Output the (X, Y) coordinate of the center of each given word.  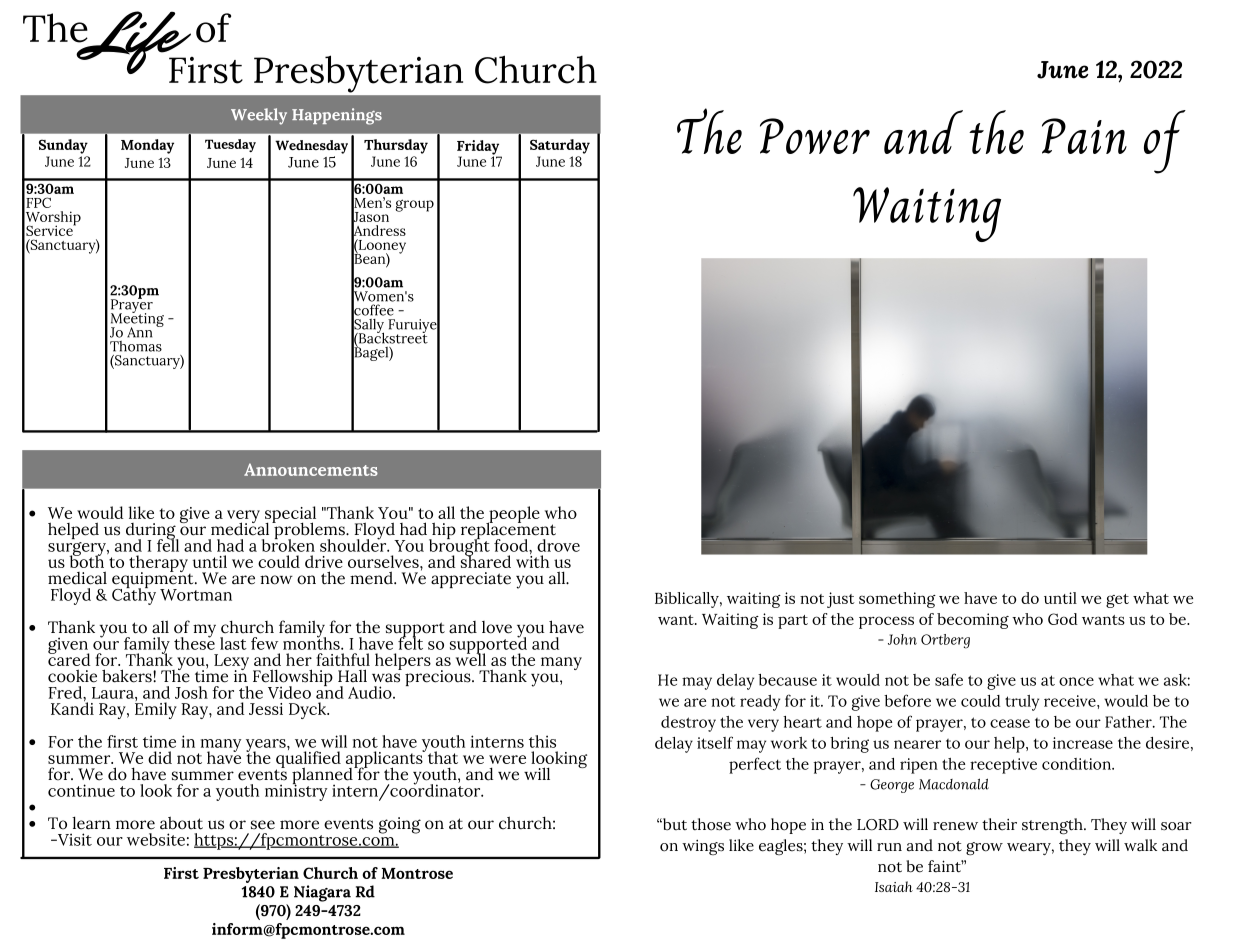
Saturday (560, 146)
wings (703, 847)
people (513, 515)
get (1117, 601)
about (181, 823)
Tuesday (230, 145)
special (290, 515)
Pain (1084, 136)
